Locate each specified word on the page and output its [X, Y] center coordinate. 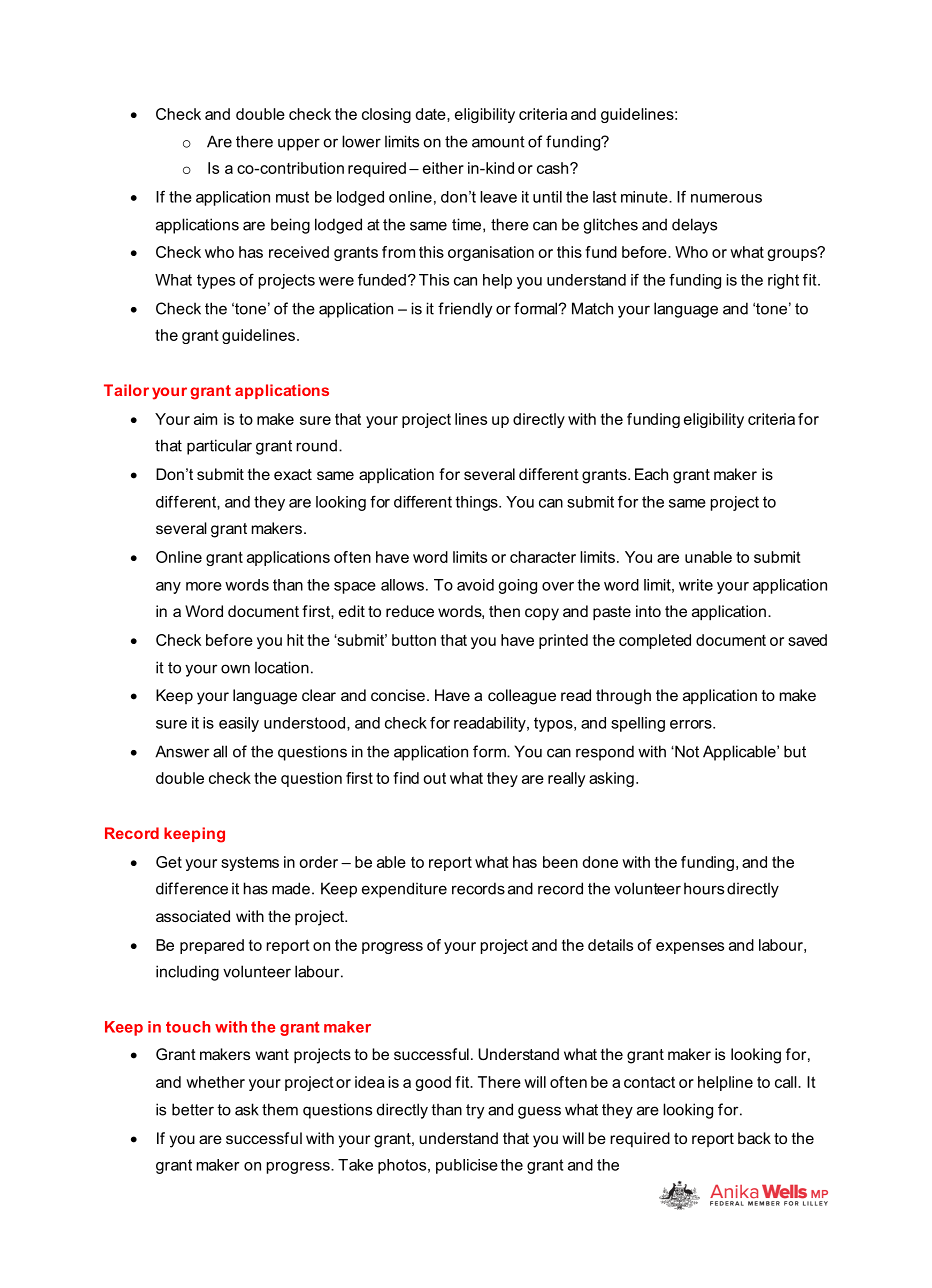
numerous [726, 198]
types [216, 281]
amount [498, 142]
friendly [465, 310]
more [204, 586]
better [193, 1109]
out [434, 778]
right [783, 281]
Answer [182, 751]
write [696, 585]
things [478, 503]
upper [299, 144]
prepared [212, 946]
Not [686, 751]
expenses [690, 948]
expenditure [404, 890]
